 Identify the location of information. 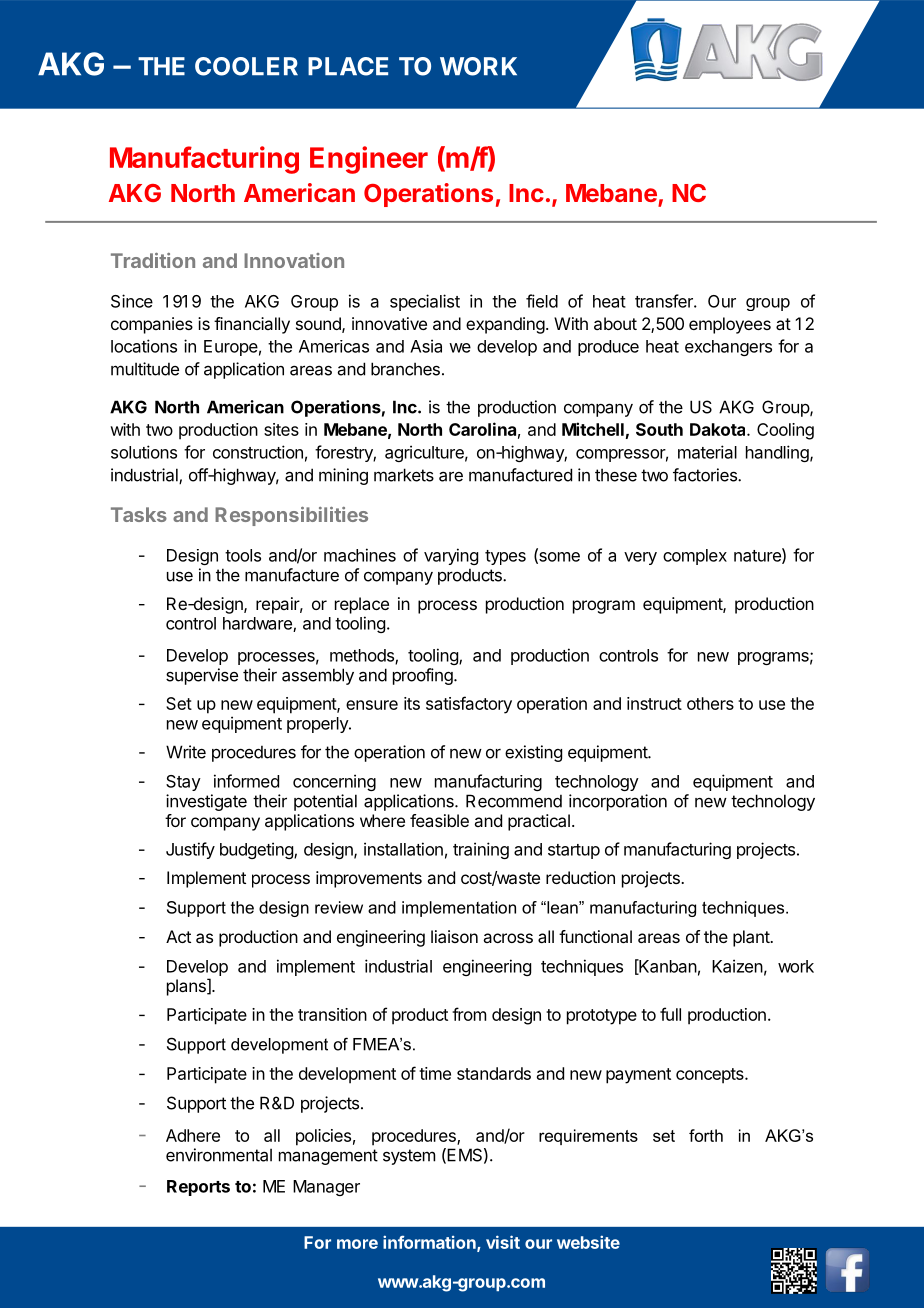
(430, 1243).
